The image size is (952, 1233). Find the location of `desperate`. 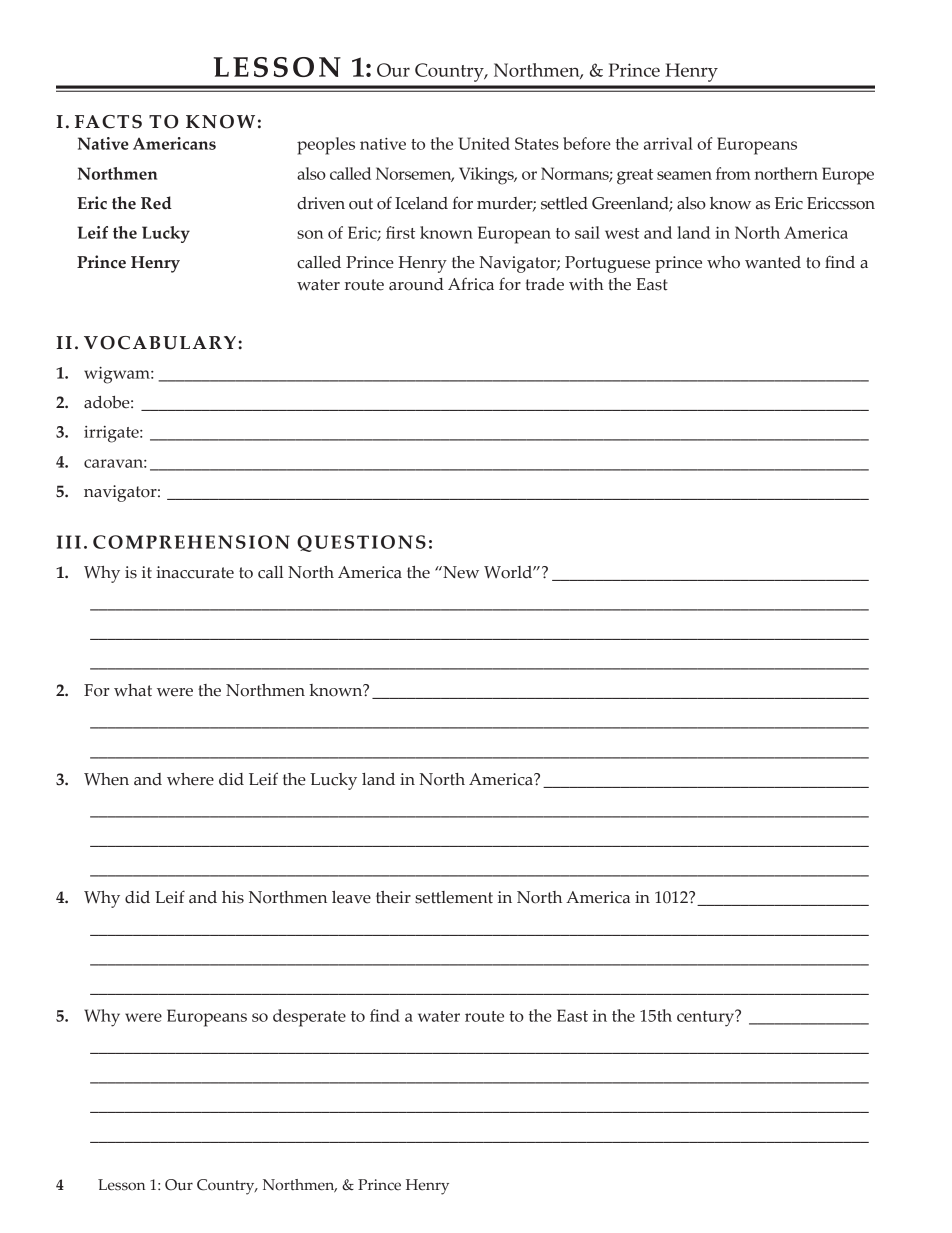

desperate is located at coordinates (309, 1018).
